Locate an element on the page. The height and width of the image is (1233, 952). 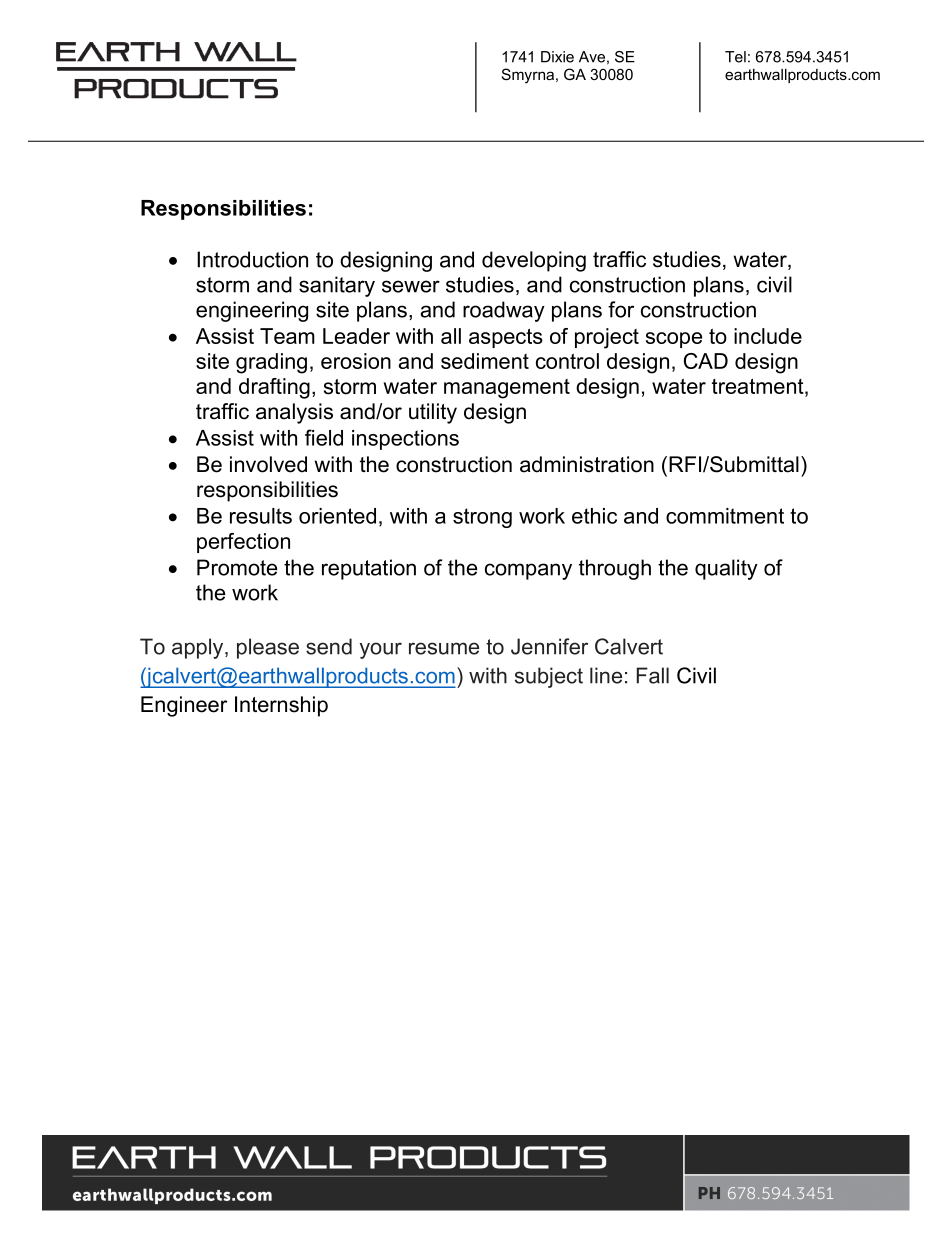
Smyrna is located at coordinates (529, 76).
